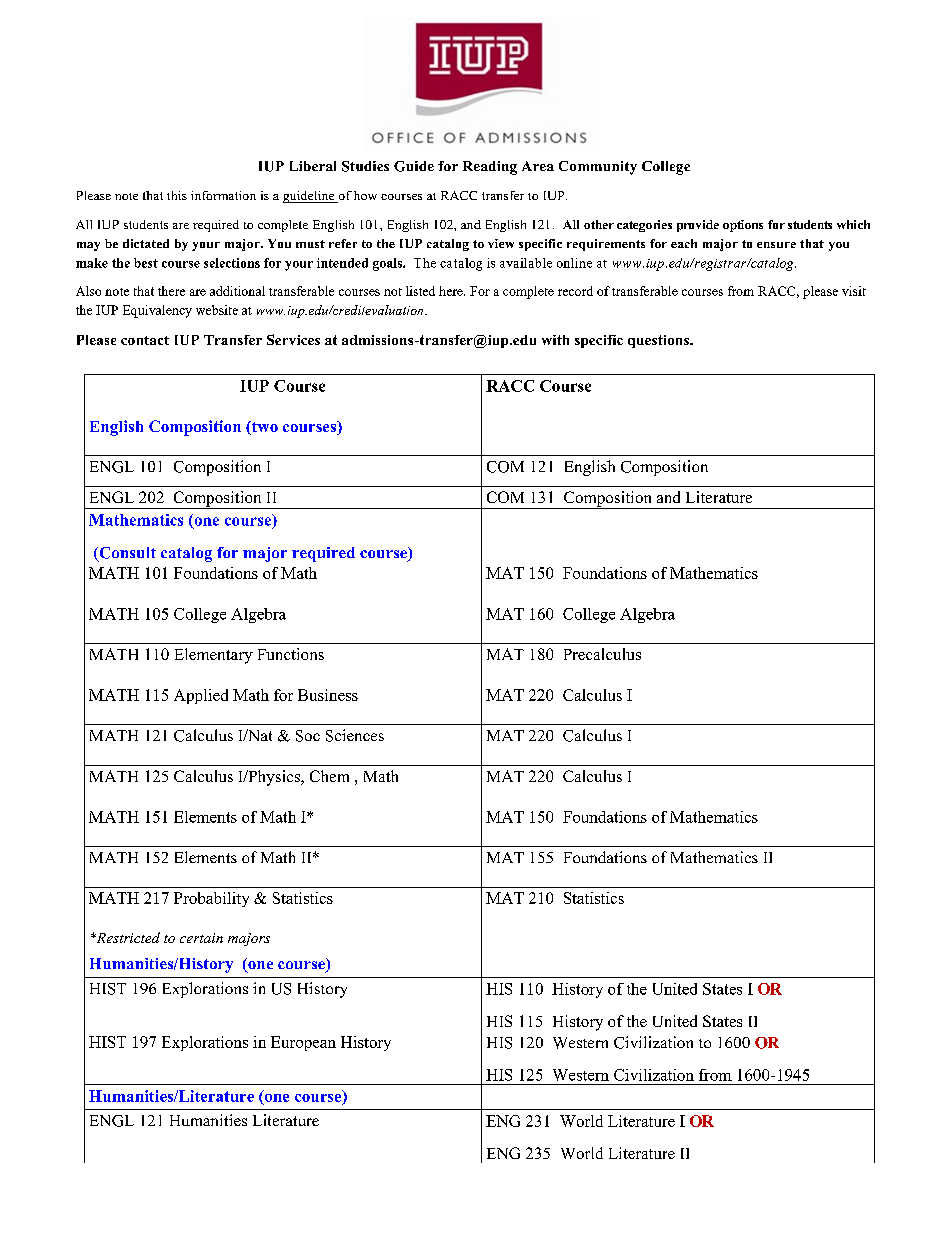 The height and width of the screenshot is (1233, 952). What do you see at coordinates (177, 195) in the screenshot?
I see `this` at bounding box center [177, 195].
